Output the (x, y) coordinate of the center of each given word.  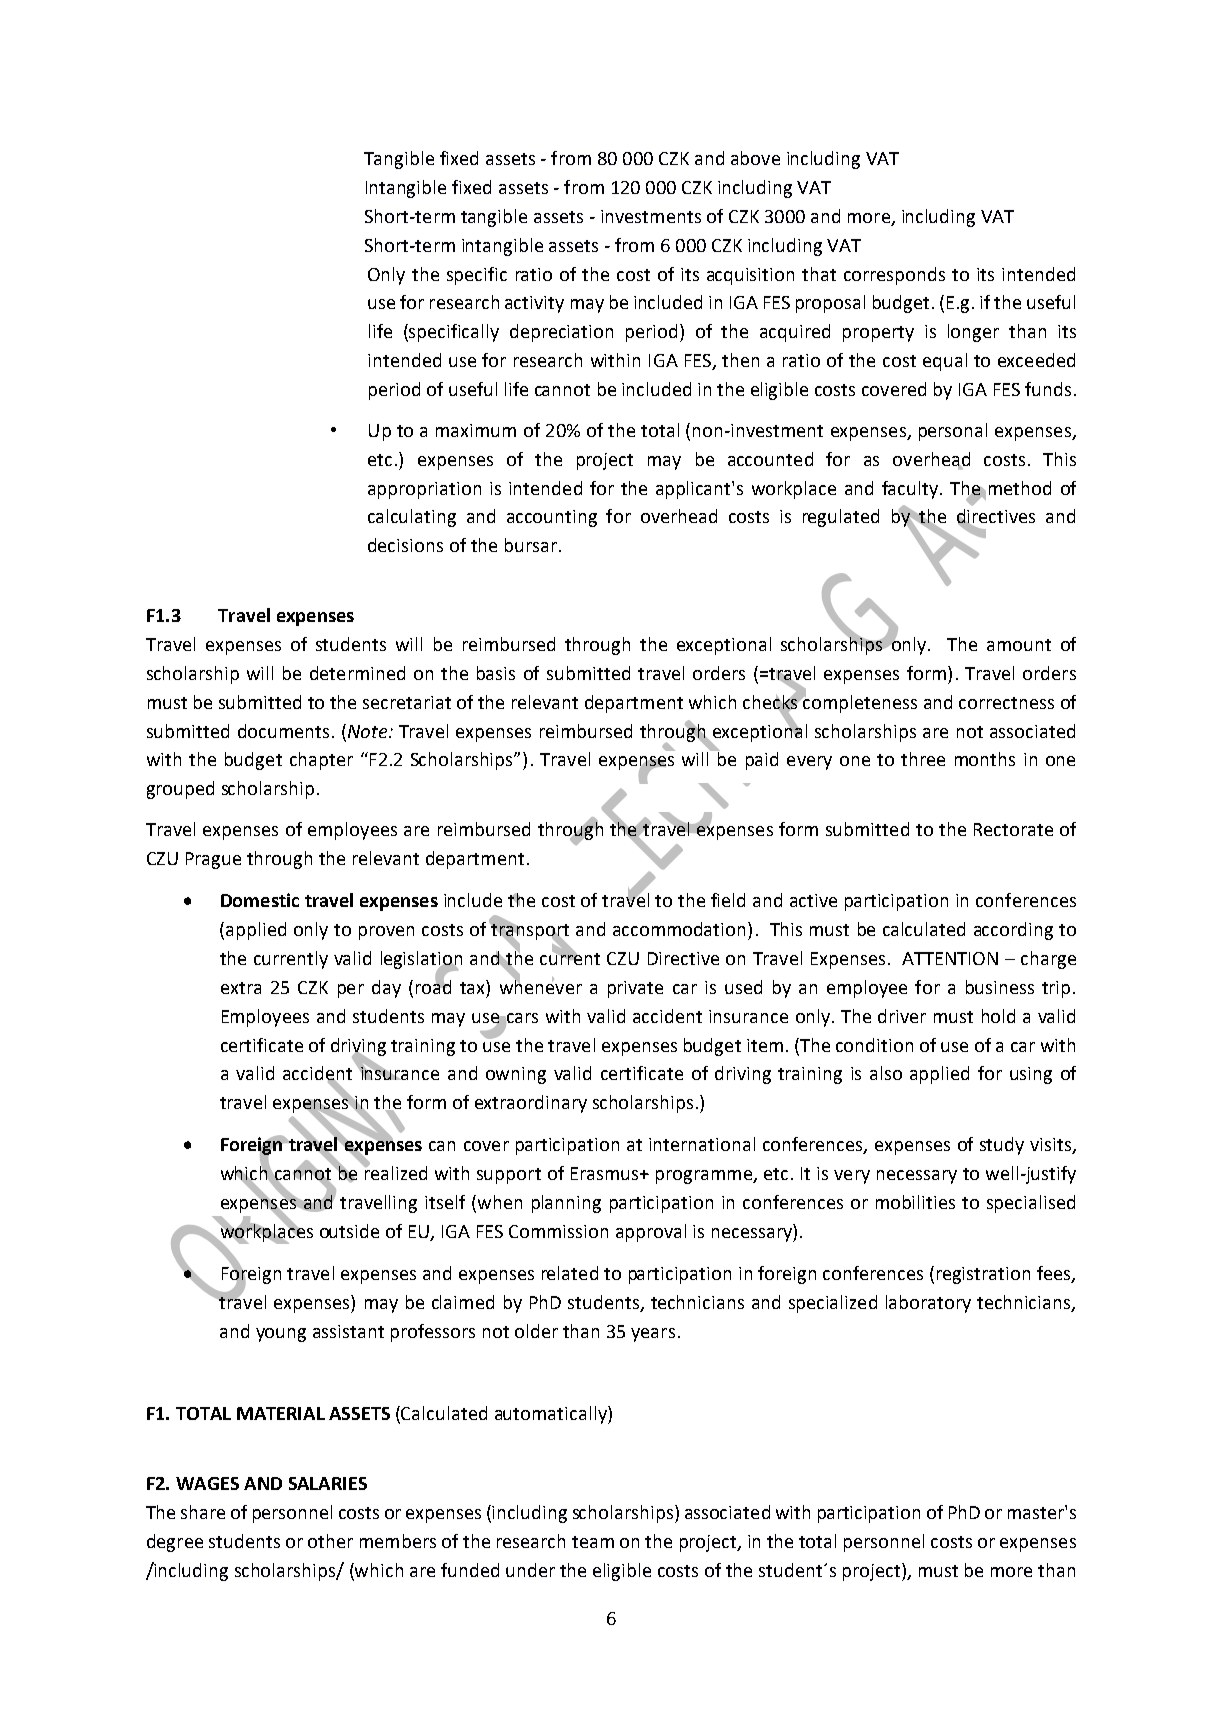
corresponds (894, 276)
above (755, 158)
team (593, 1542)
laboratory (928, 1304)
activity (534, 304)
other (330, 1541)
